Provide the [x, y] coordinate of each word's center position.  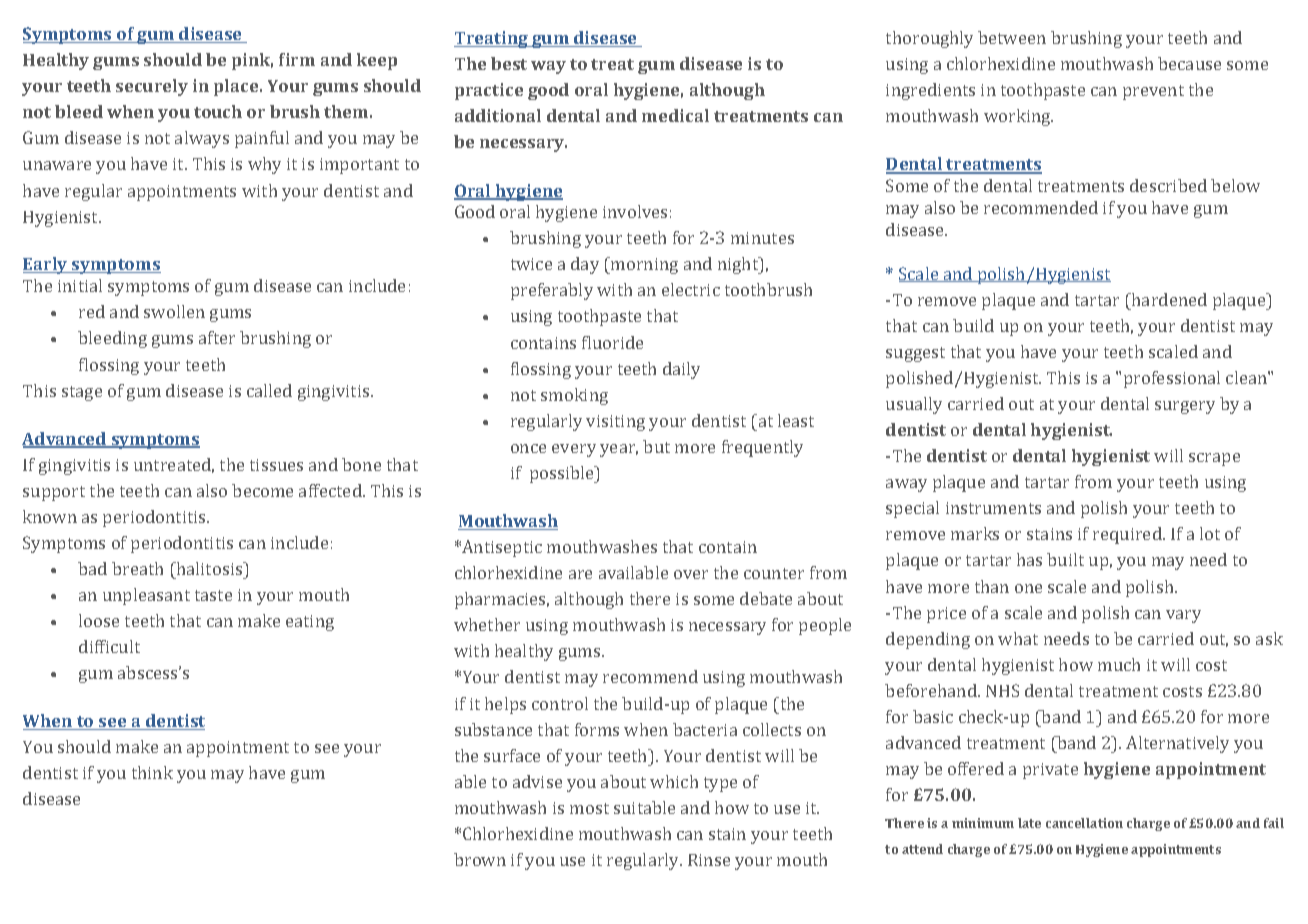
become [262, 490]
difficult [109, 646]
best [509, 63]
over [691, 574]
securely [152, 87]
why [264, 165]
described [1168, 185]
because [1189, 63]
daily [681, 370]
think [152, 772]
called [269, 390]
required [1128, 535]
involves [635, 211]
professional [1172, 379]
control [560, 703]
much [1119, 664]
